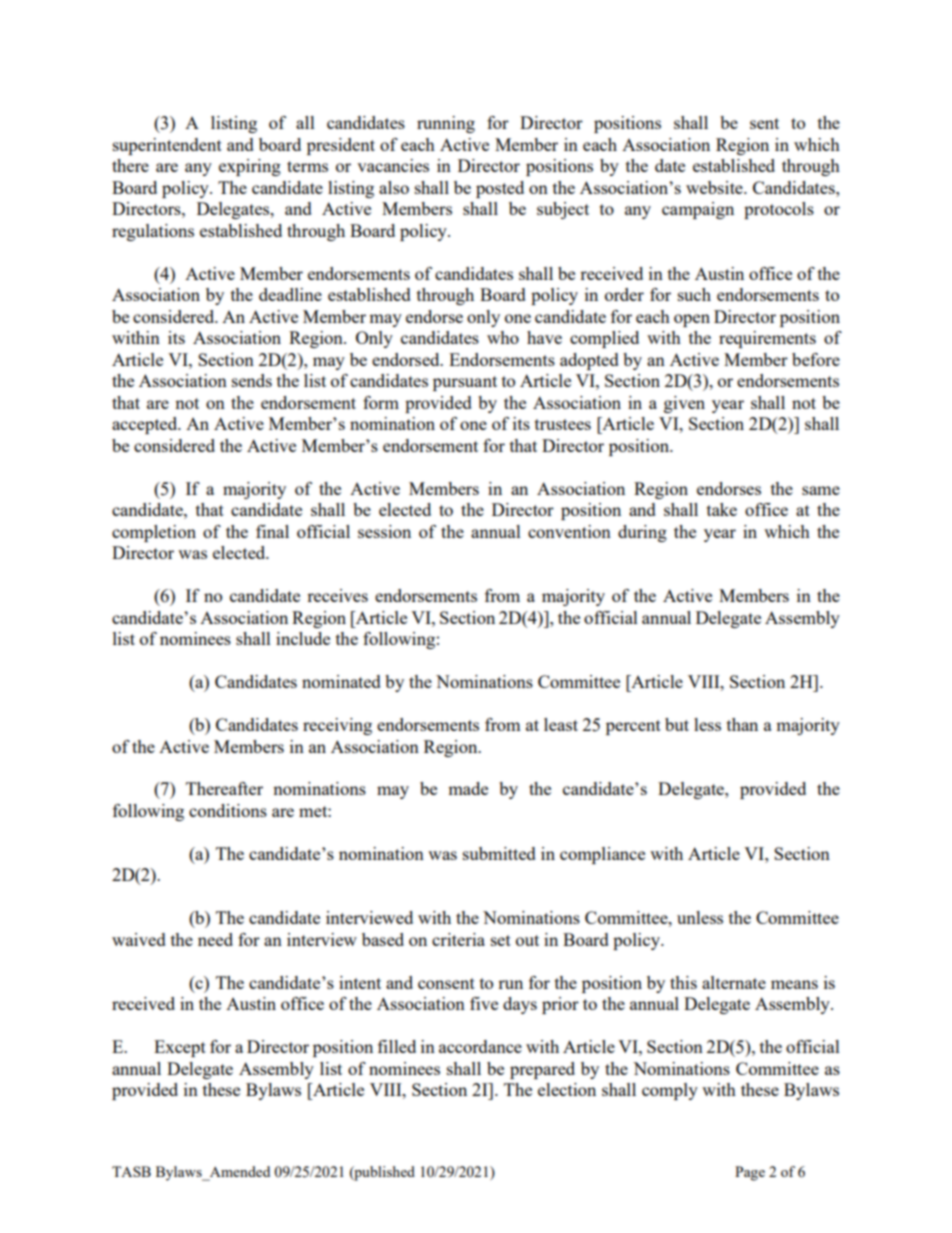  Describe the element at coordinates (250, 167) in the document. I see `expiring` at that location.
